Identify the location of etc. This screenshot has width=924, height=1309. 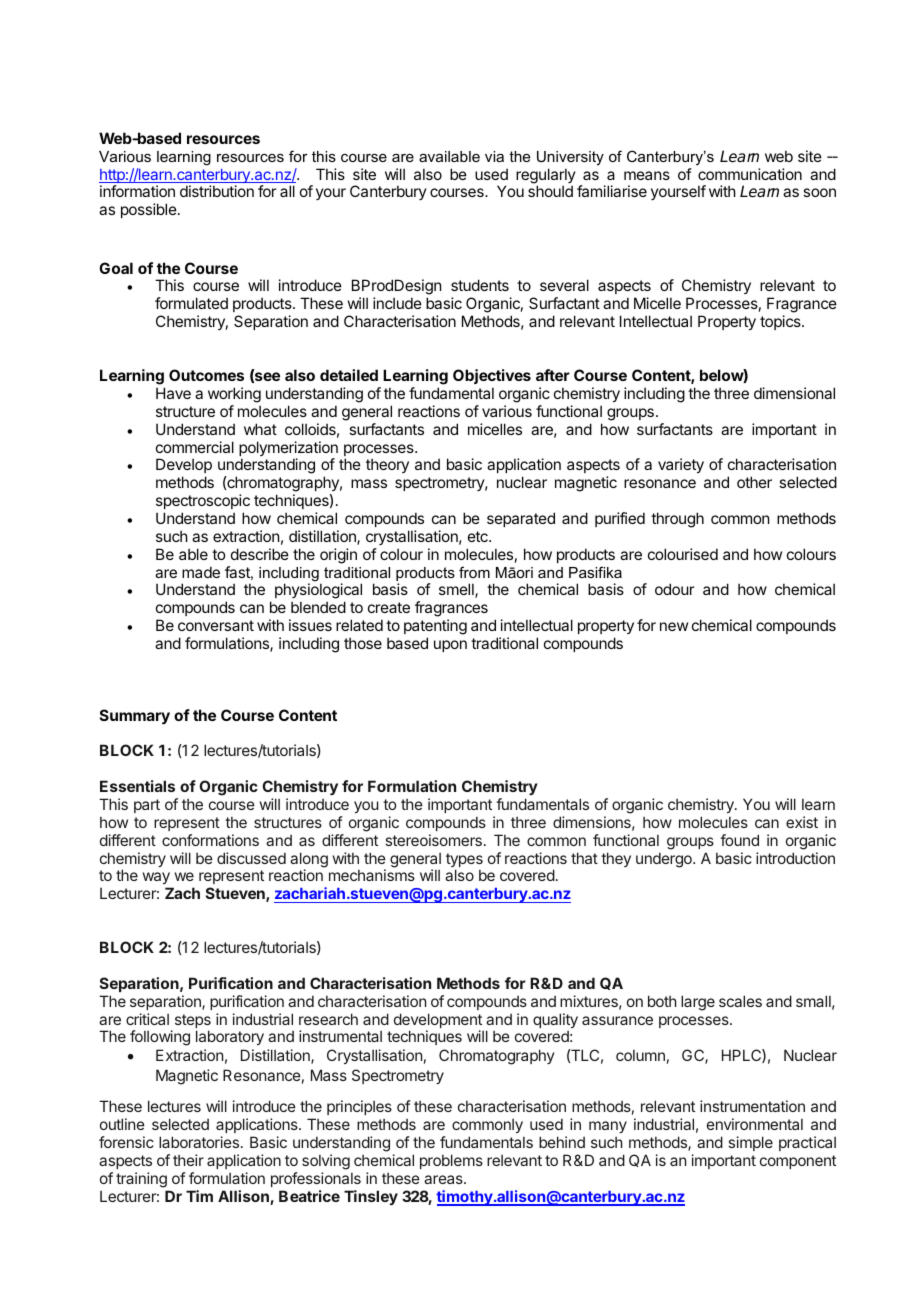
(479, 536).
